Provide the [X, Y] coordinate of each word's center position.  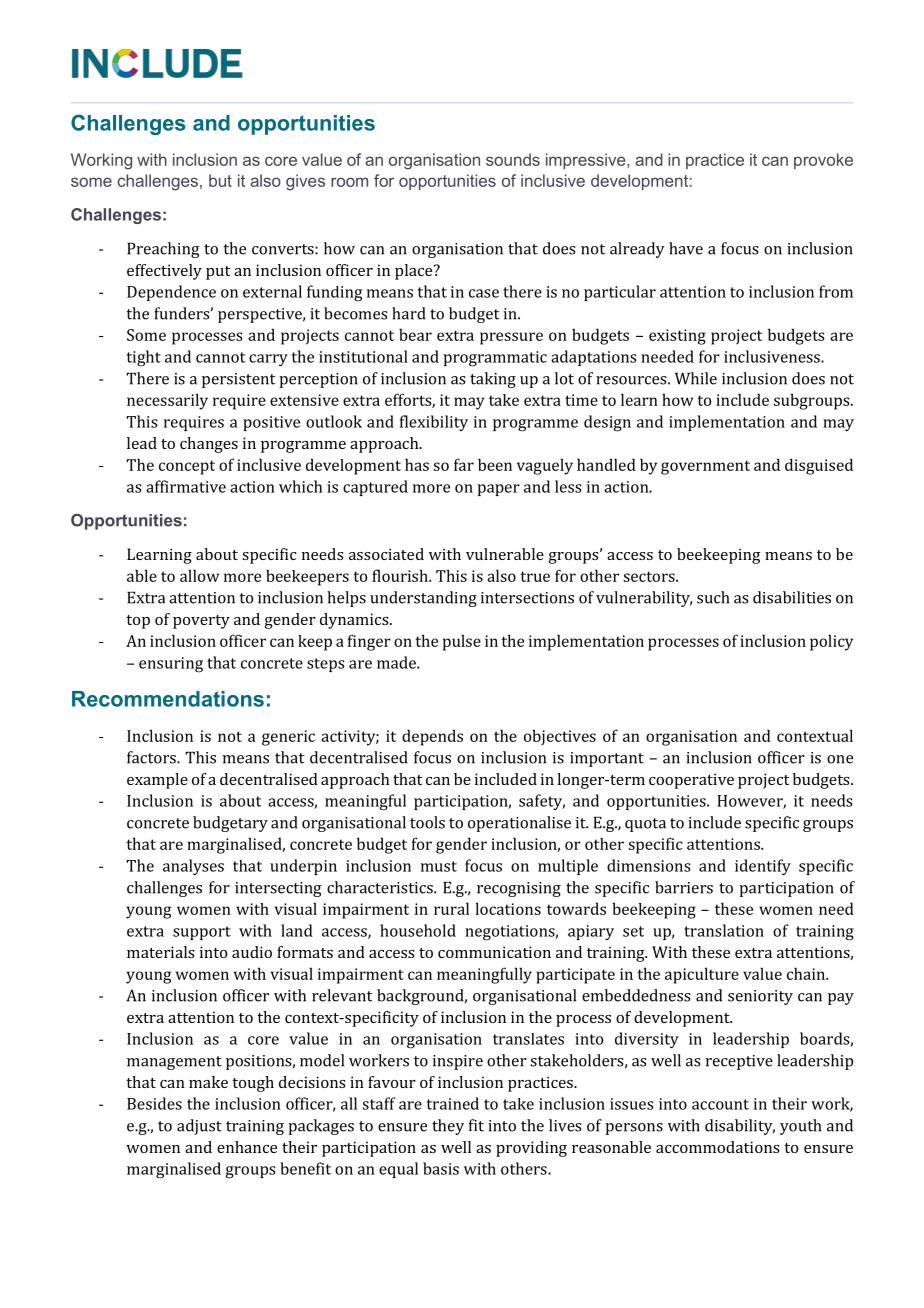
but [220, 180]
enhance [247, 1147]
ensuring [171, 665]
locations [508, 908]
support [202, 933]
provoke [823, 161]
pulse [462, 642]
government [705, 467]
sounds [513, 159]
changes [209, 445]
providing [531, 1149]
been [495, 464]
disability [740, 1127]
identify [763, 867]
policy [831, 642]
